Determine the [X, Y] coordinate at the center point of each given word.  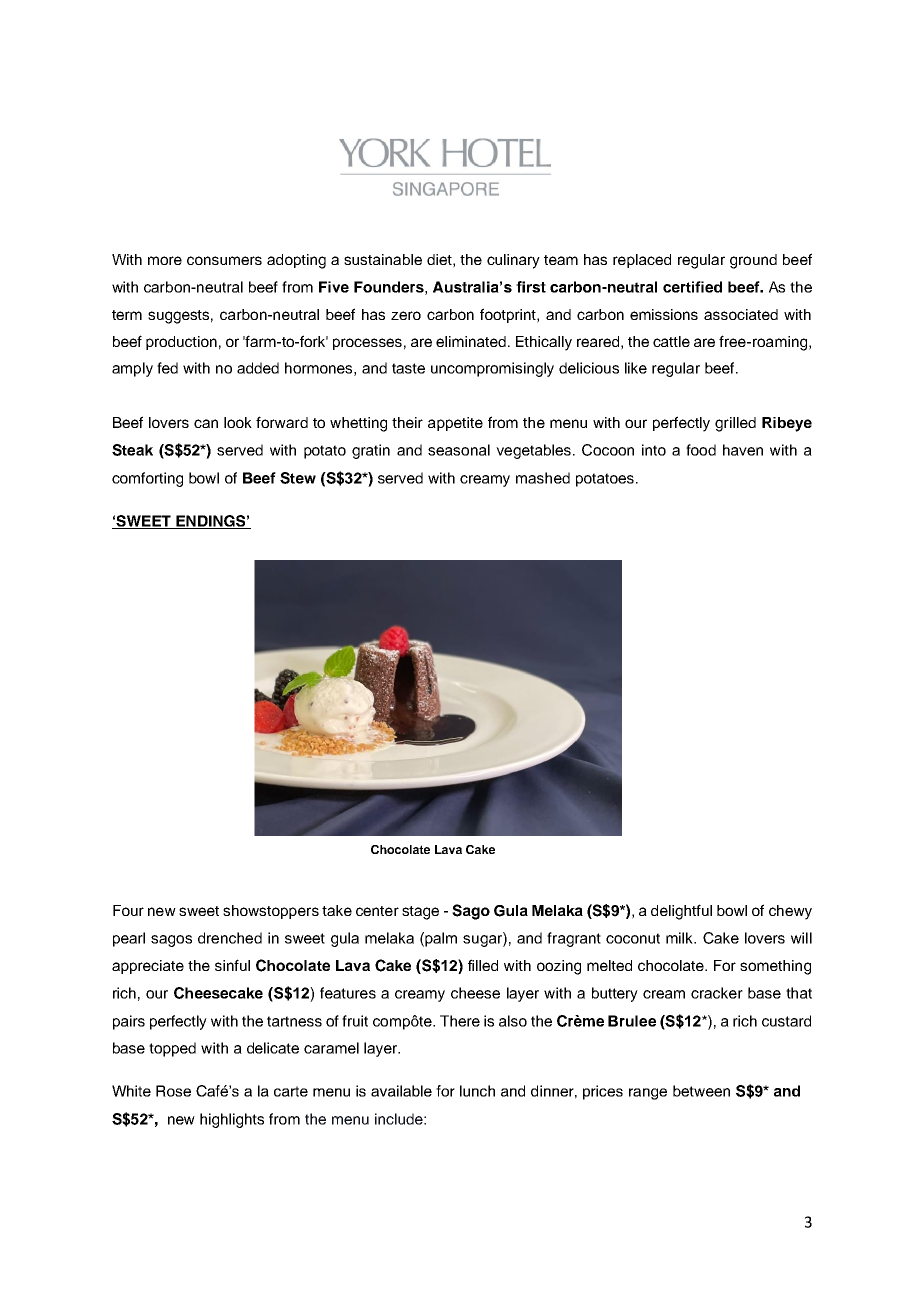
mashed [543, 478]
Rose [173, 1091]
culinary [513, 261]
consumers [224, 260]
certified [692, 287]
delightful [681, 912]
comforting [147, 479]
